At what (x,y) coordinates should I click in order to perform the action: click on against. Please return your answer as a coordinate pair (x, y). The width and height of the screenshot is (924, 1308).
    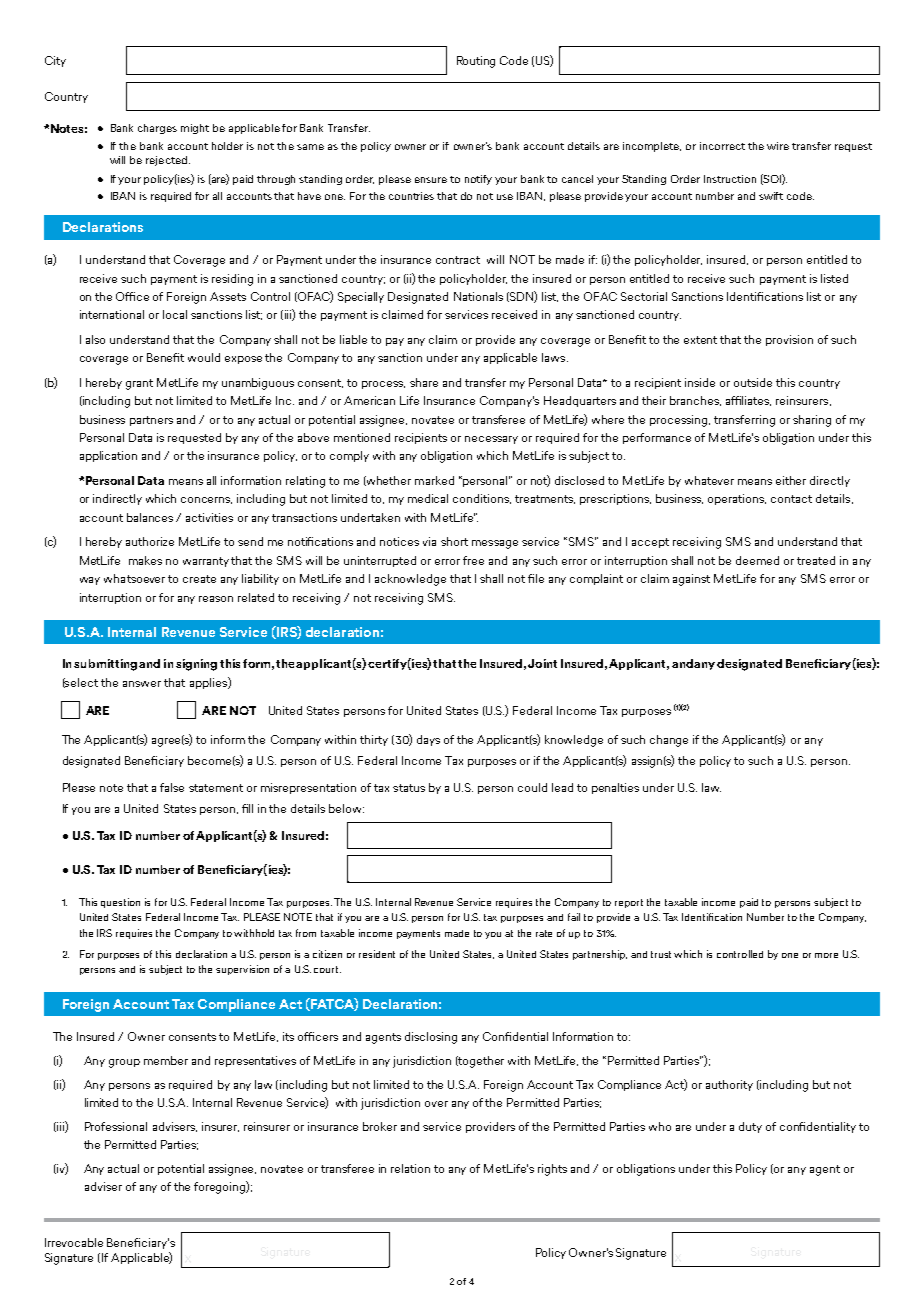
    Looking at the image, I should click on (691, 580).
